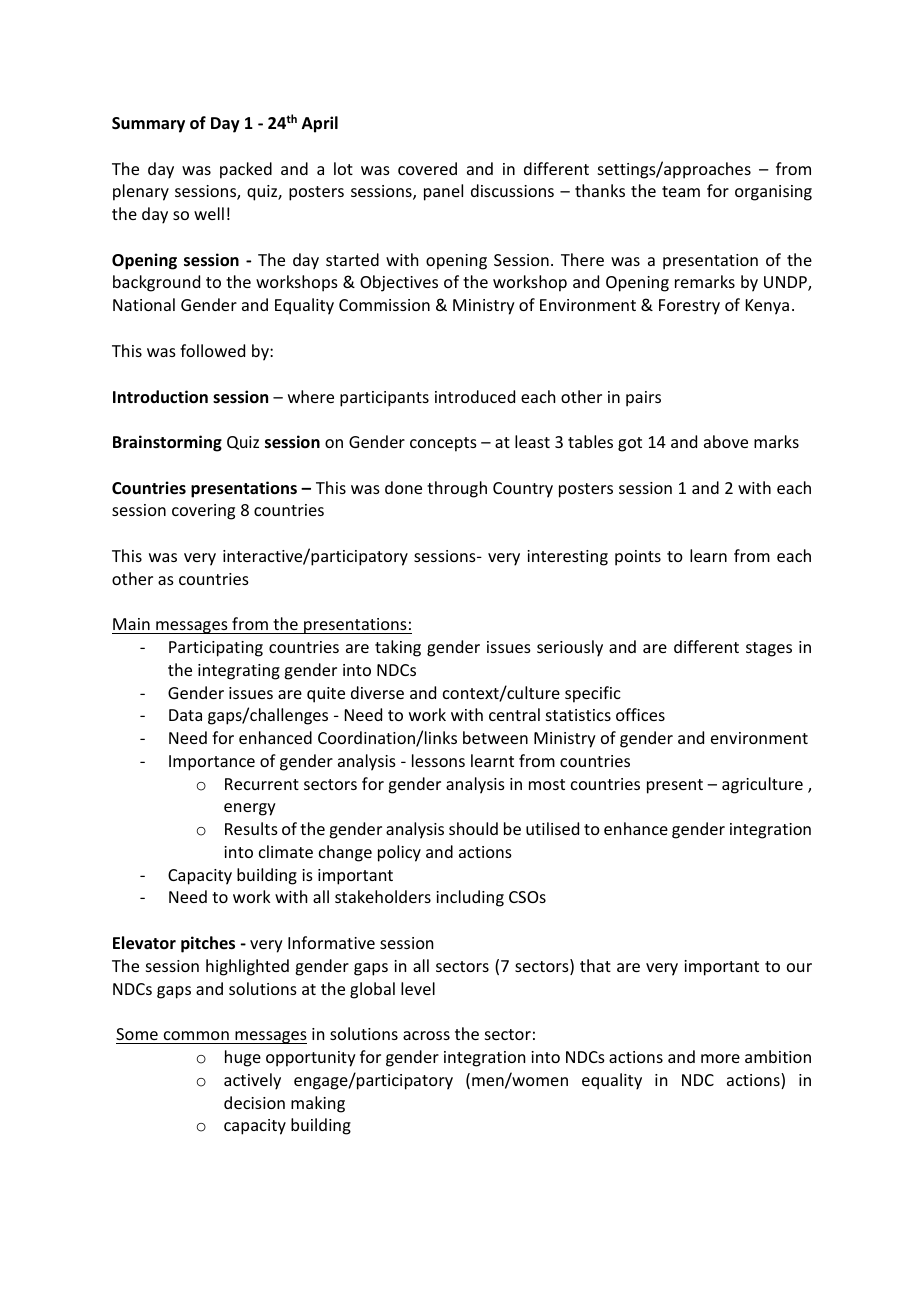  I want to click on packed, so click(246, 170).
